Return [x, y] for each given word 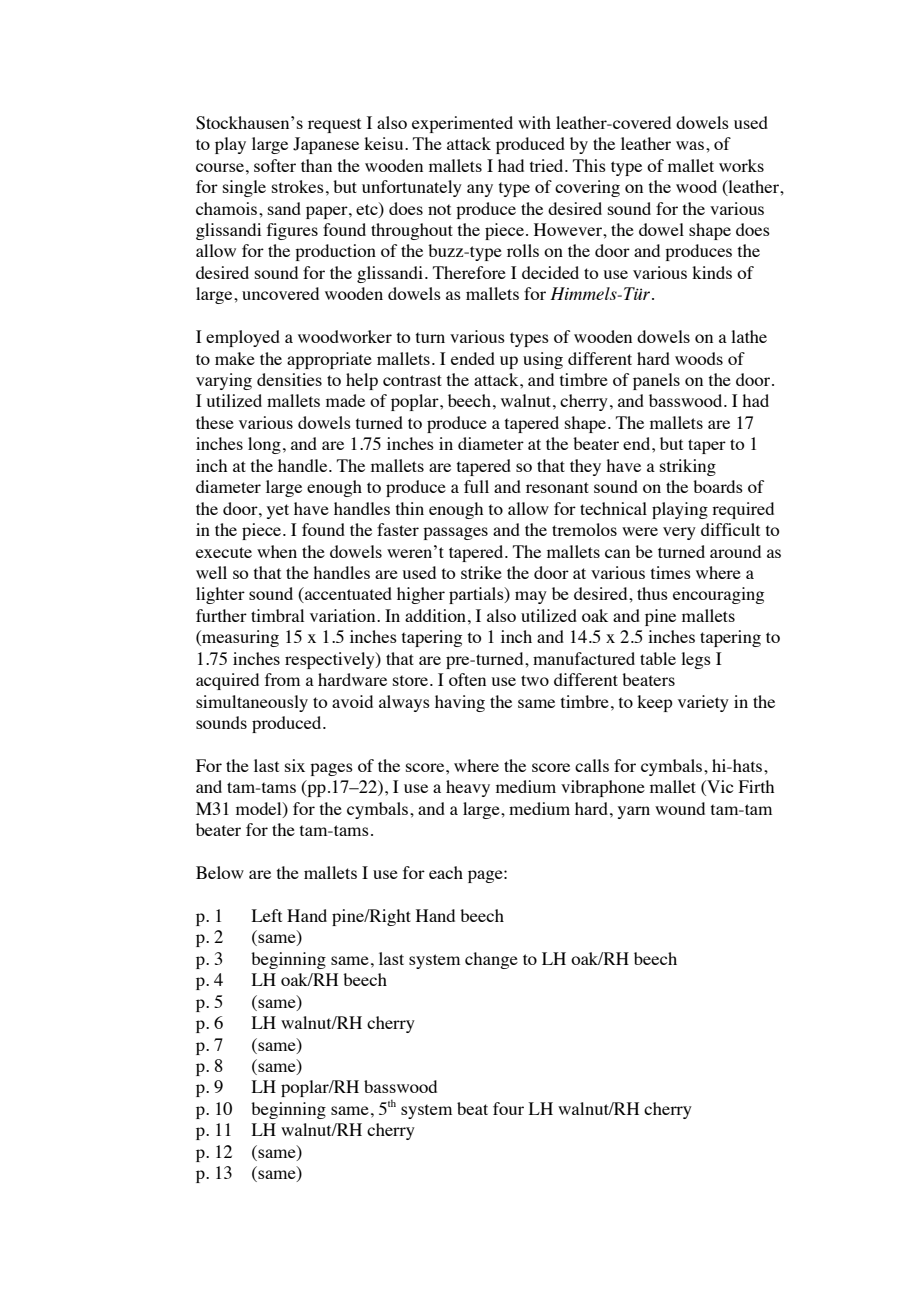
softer [275, 165]
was [691, 145]
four [508, 1108]
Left [267, 915]
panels [656, 381]
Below [220, 872]
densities [289, 379]
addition [437, 615]
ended [473, 358]
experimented [462, 124]
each [446, 872]
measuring [239, 638]
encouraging [718, 595]
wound [680, 808]
